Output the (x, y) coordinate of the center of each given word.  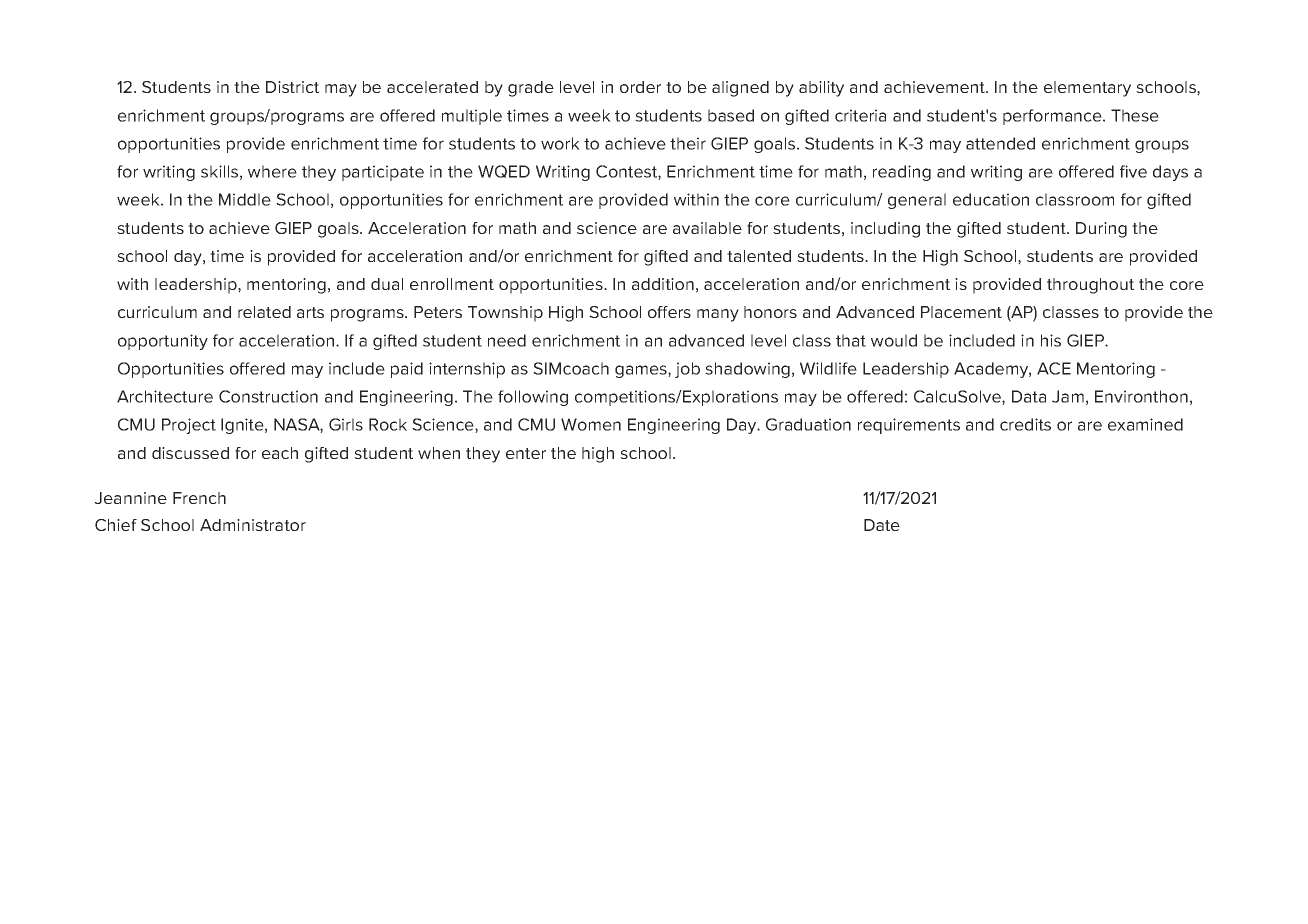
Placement (961, 312)
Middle (245, 199)
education (991, 199)
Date (882, 525)
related (264, 312)
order (640, 87)
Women (591, 424)
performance (1053, 117)
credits (1025, 424)
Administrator (253, 525)
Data (1029, 396)
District (292, 87)
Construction (268, 396)
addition (663, 284)
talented (759, 256)
